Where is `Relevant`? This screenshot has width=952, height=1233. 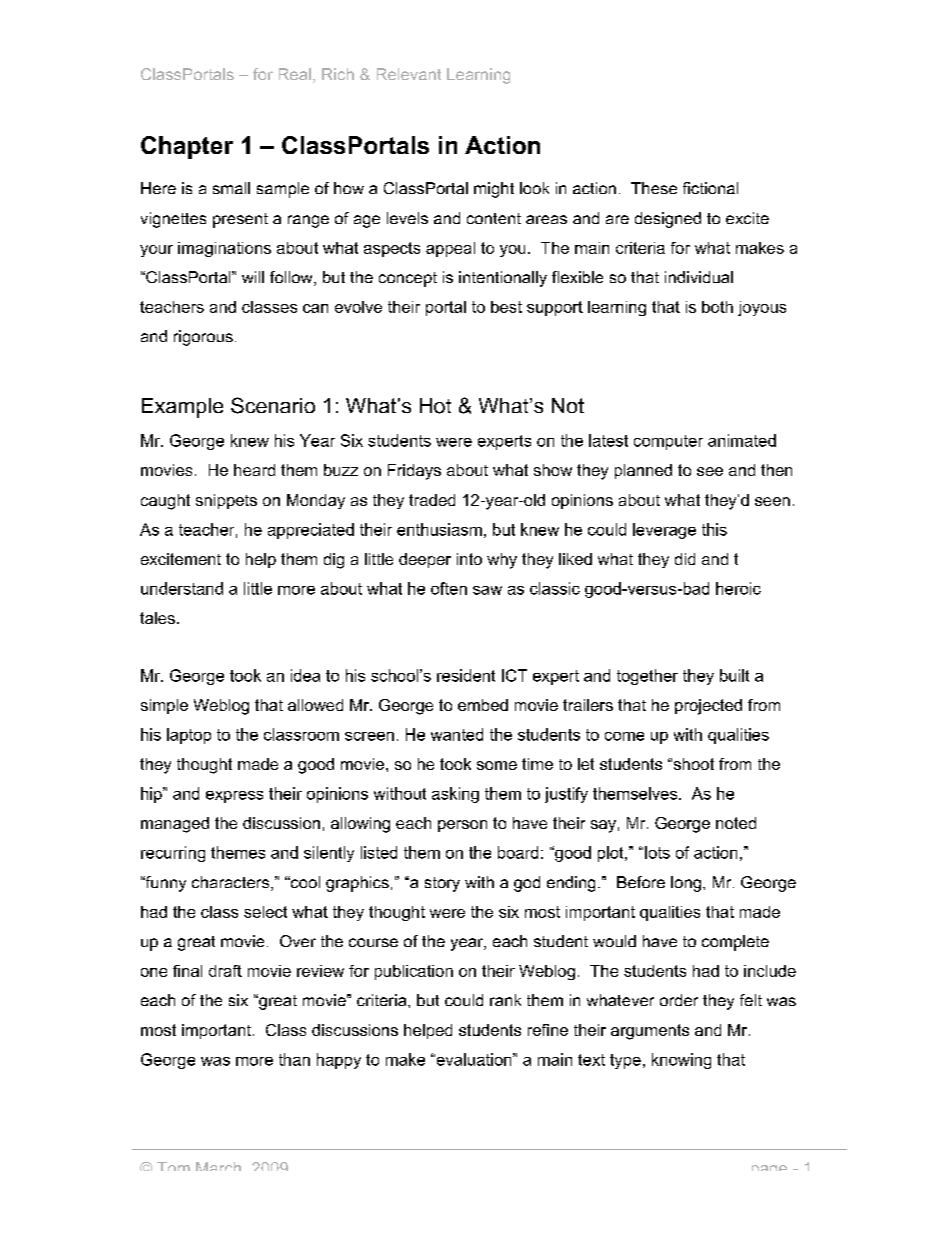
Relevant is located at coordinates (409, 74).
